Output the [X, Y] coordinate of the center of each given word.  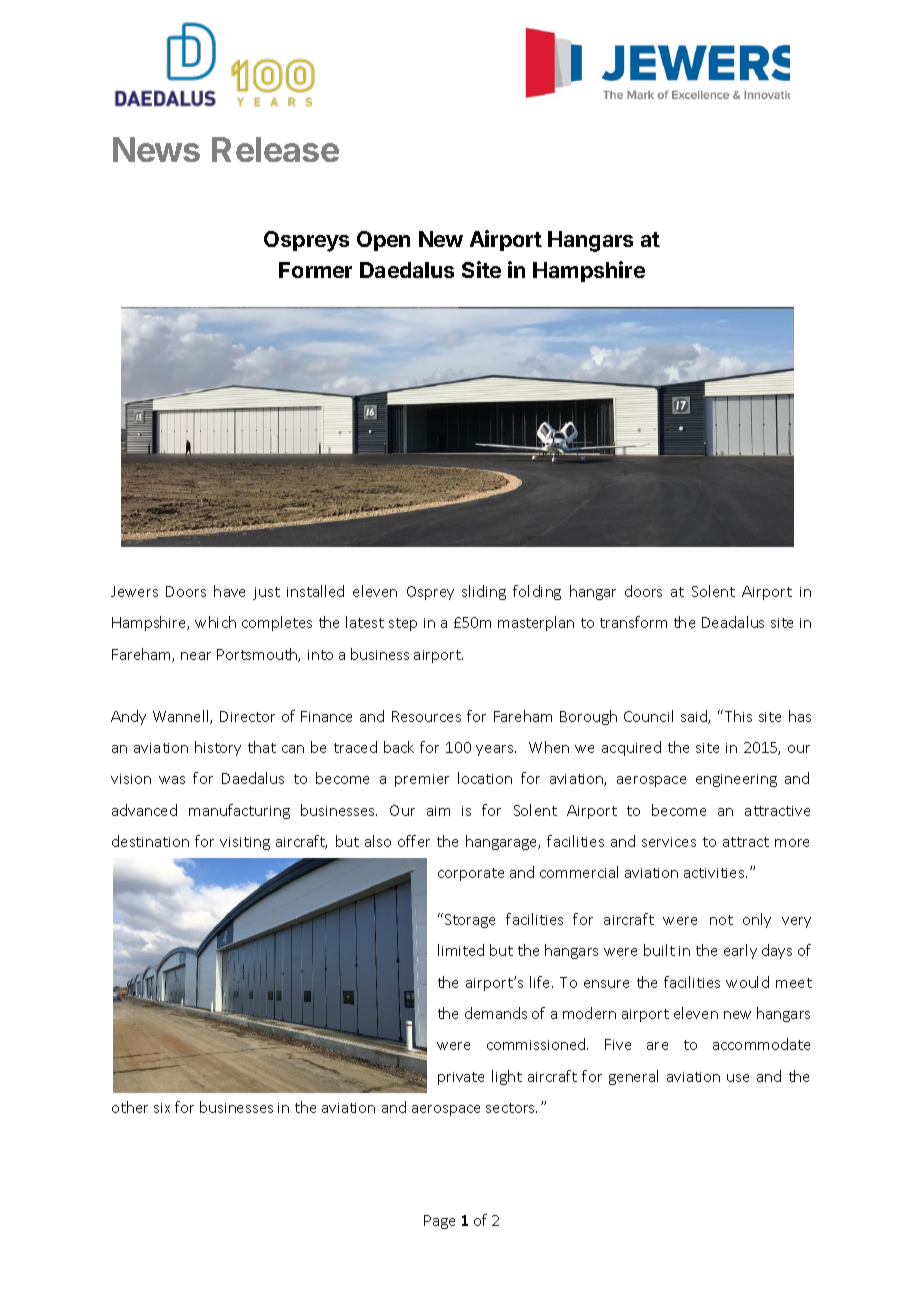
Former [315, 270]
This [738, 716]
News [156, 149]
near [196, 656]
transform [633, 622]
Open [383, 241]
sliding [484, 592]
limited [461, 950]
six [162, 1108]
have [229, 591]
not [721, 920]
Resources [426, 716]
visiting [245, 843]
